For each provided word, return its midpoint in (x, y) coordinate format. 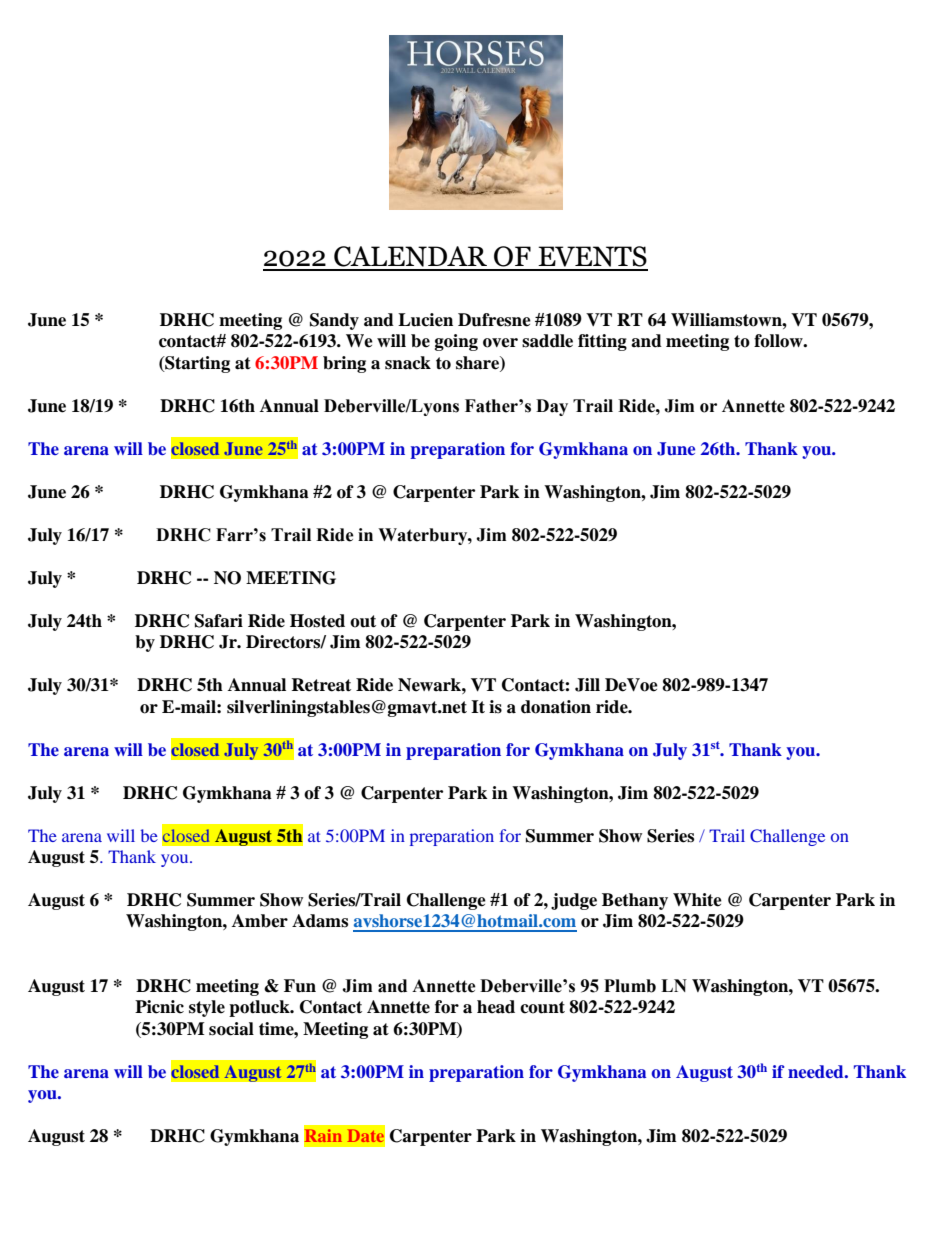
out (363, 621)
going (456, 342)
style (207, 1008)
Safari (219, 621)
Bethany (635, 901)
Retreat (321, 685)
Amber (260, 921)
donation (556, 707)
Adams (320, 921)
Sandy (334, 321)
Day (552, 407)
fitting (602, 342)
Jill (587, 685)
